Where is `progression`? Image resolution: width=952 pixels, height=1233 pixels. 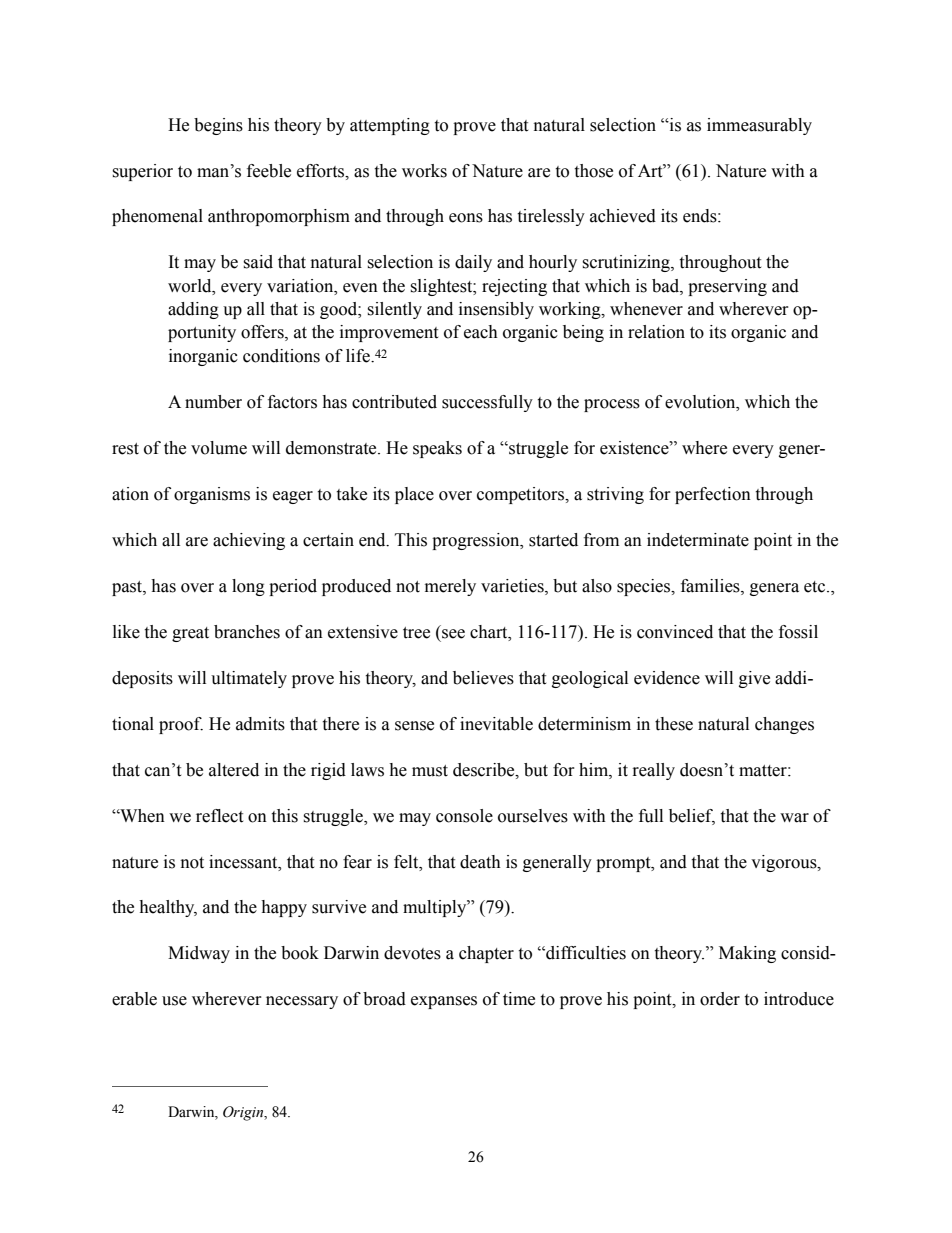
progression is located at coordinates (477, 541).
